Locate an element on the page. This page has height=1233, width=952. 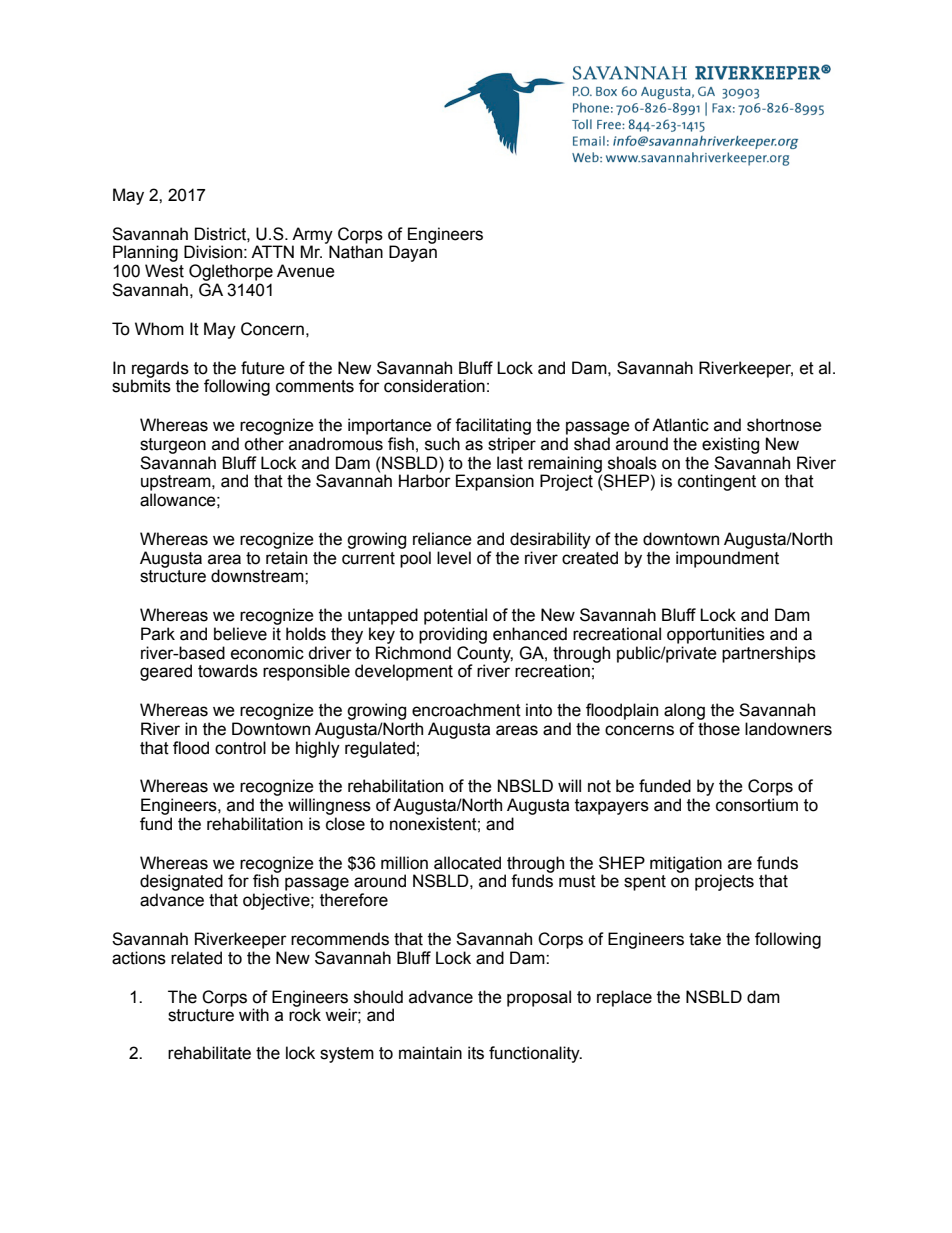
designated is located at coordinates (181, 882).
